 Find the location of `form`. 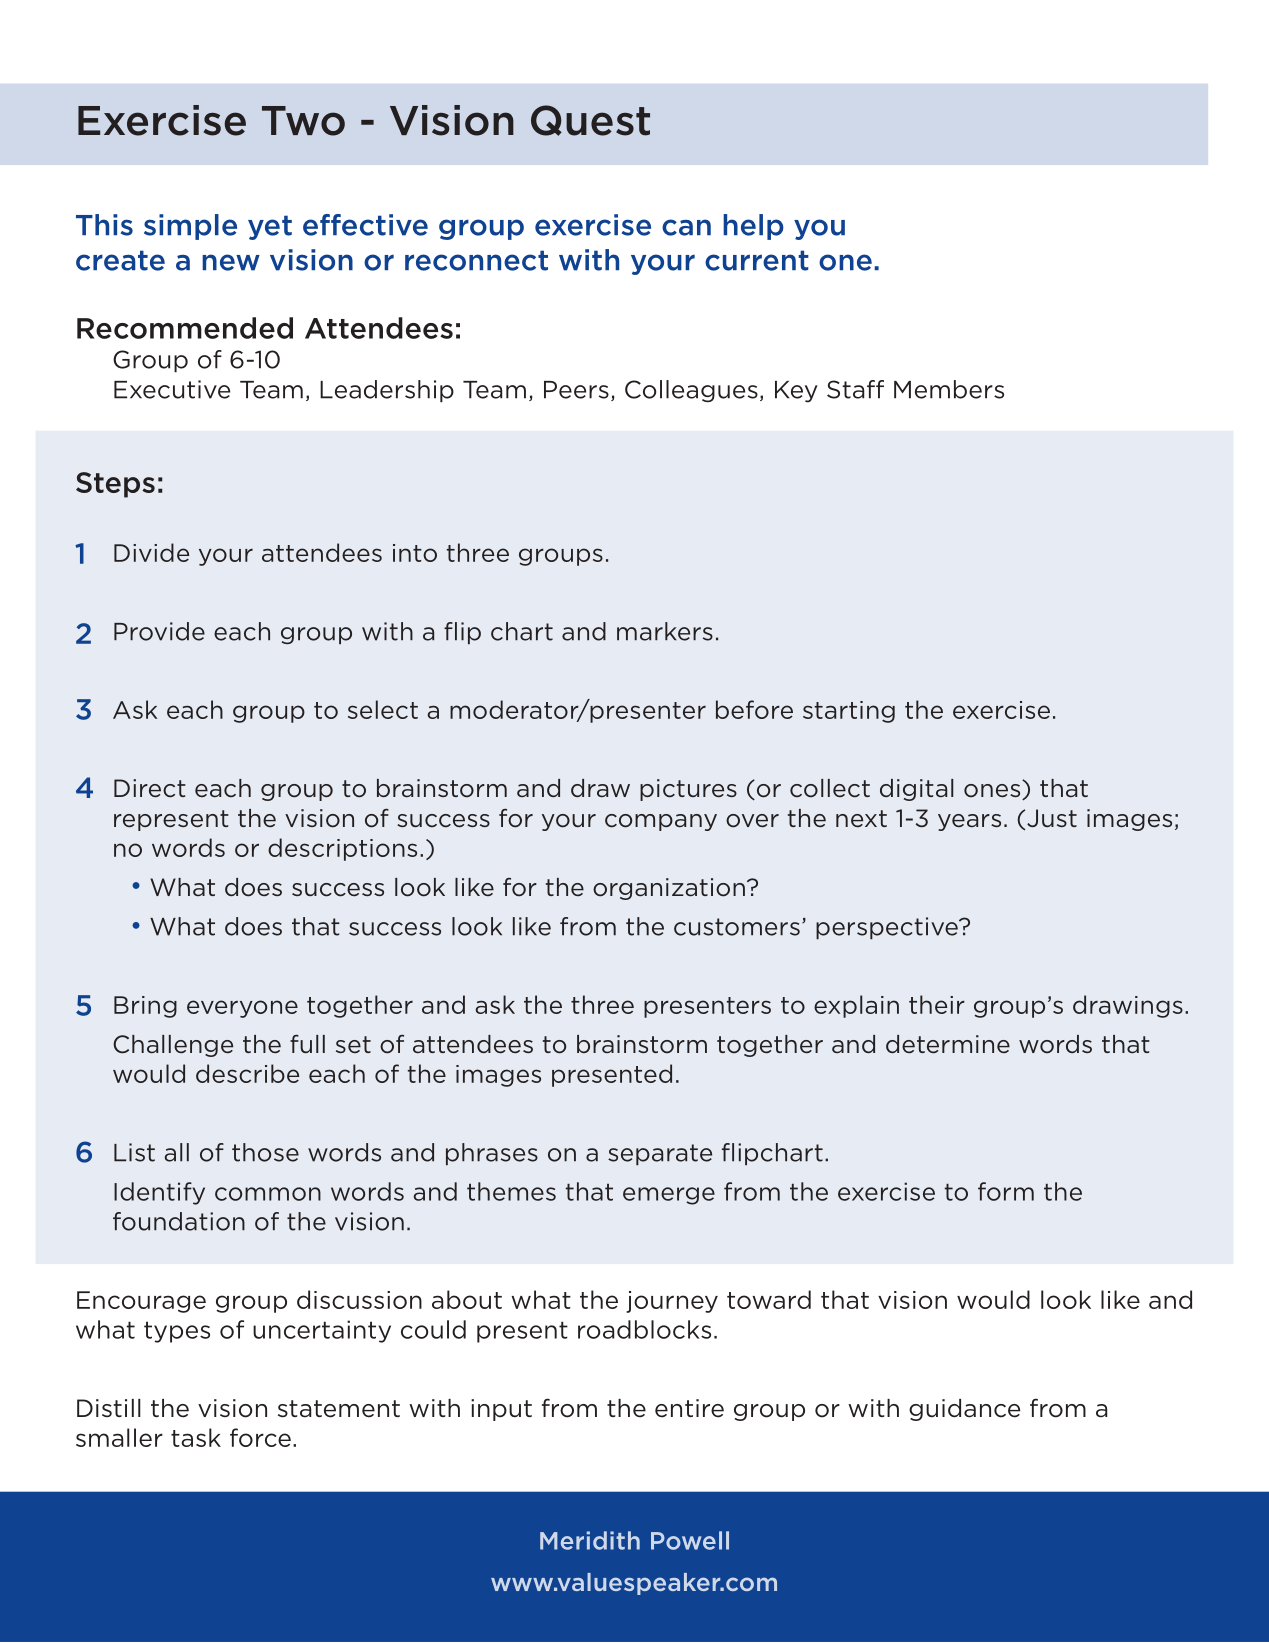

form is located at coordinates (1006, 1191).
